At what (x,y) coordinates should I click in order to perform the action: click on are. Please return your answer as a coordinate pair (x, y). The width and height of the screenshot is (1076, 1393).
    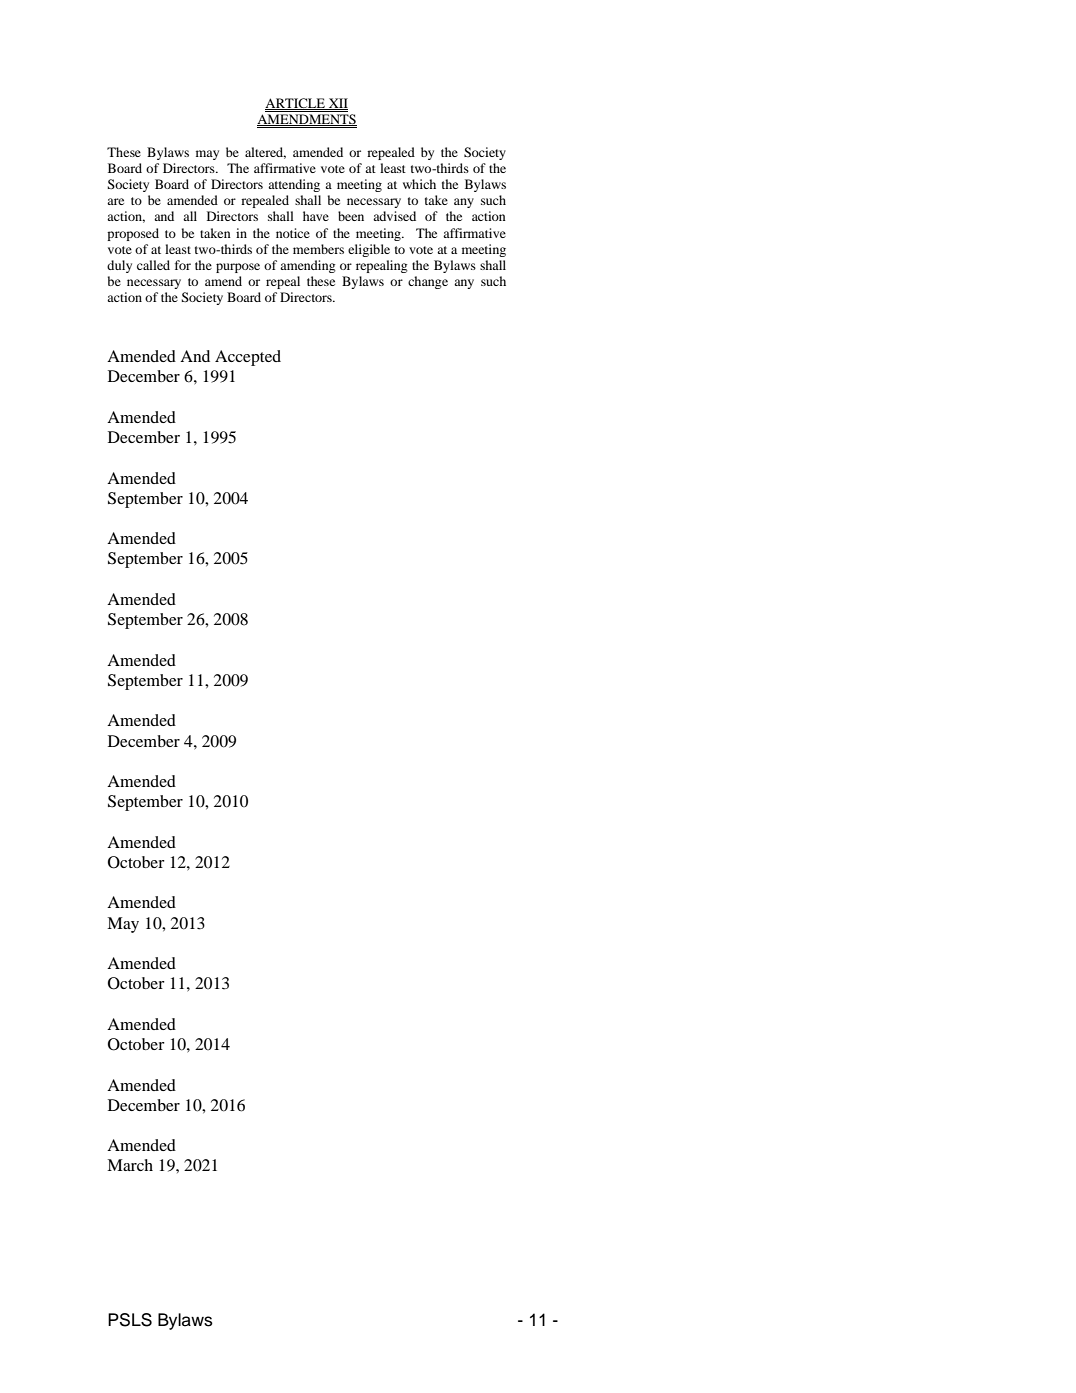
    Looking at the image, I should click on (115, 201).
